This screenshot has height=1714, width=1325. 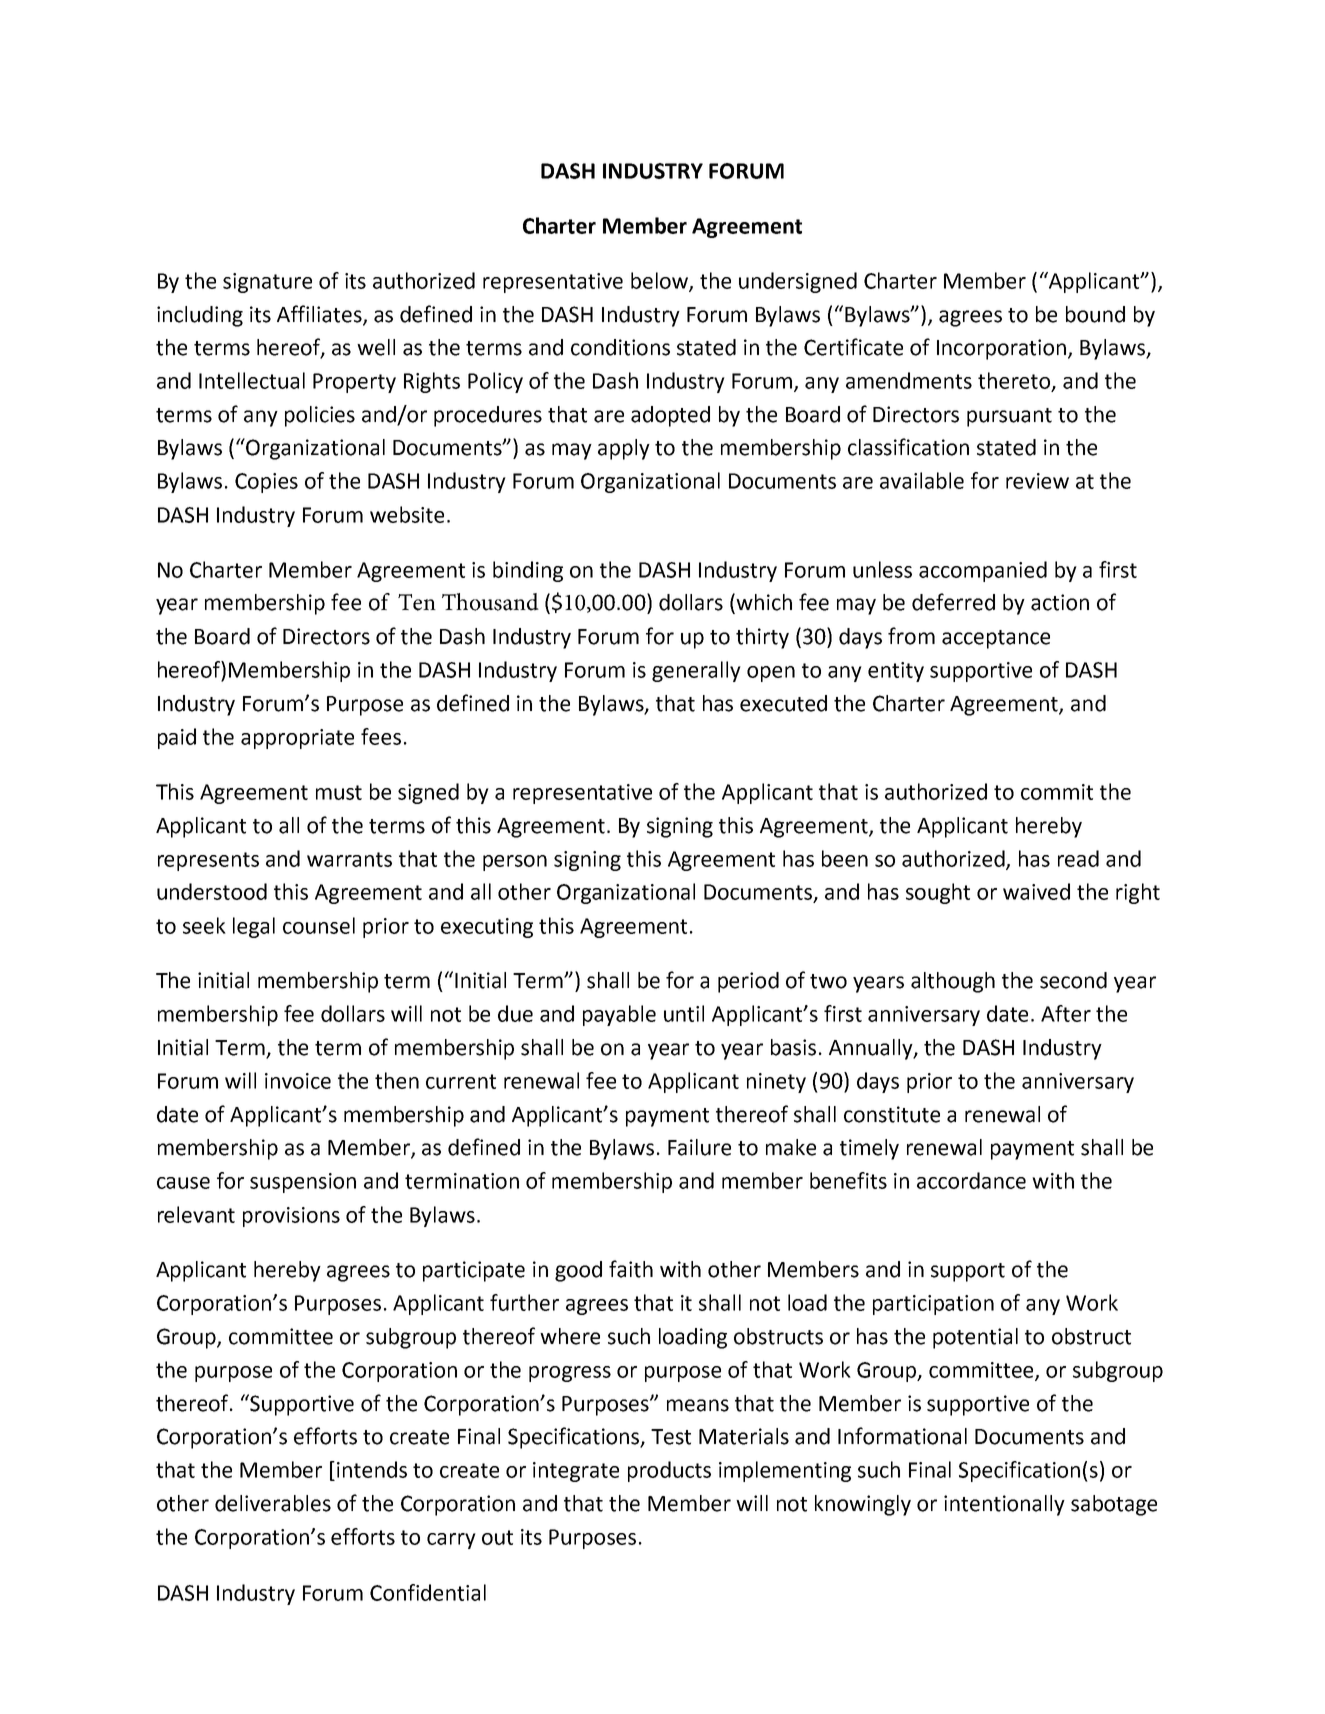 What do you see at coordinates (297, 739) in the screenshot?
I see `appropriate` at bounding box center [297, 739].
